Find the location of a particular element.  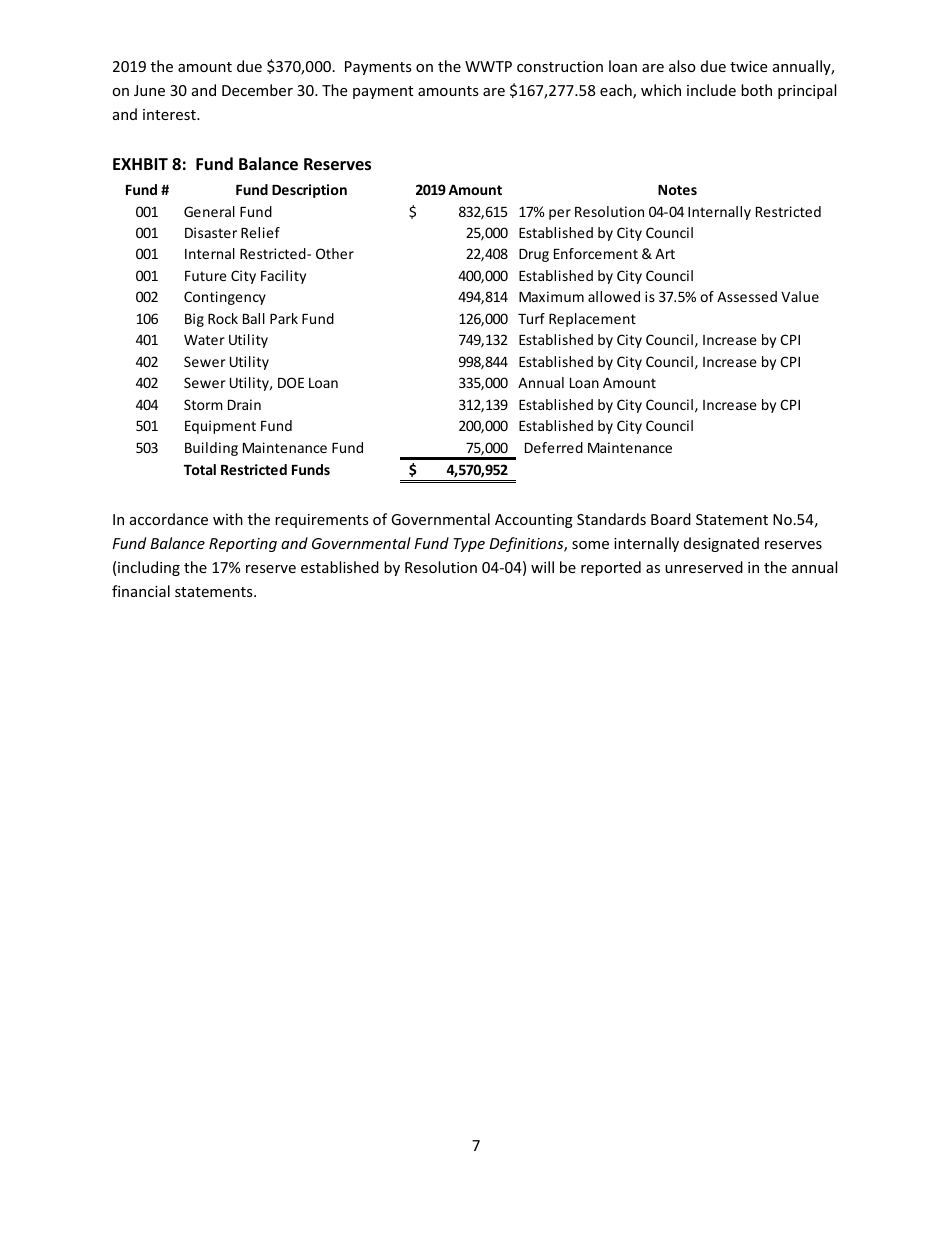

including is located at coordinates (149, 568).
